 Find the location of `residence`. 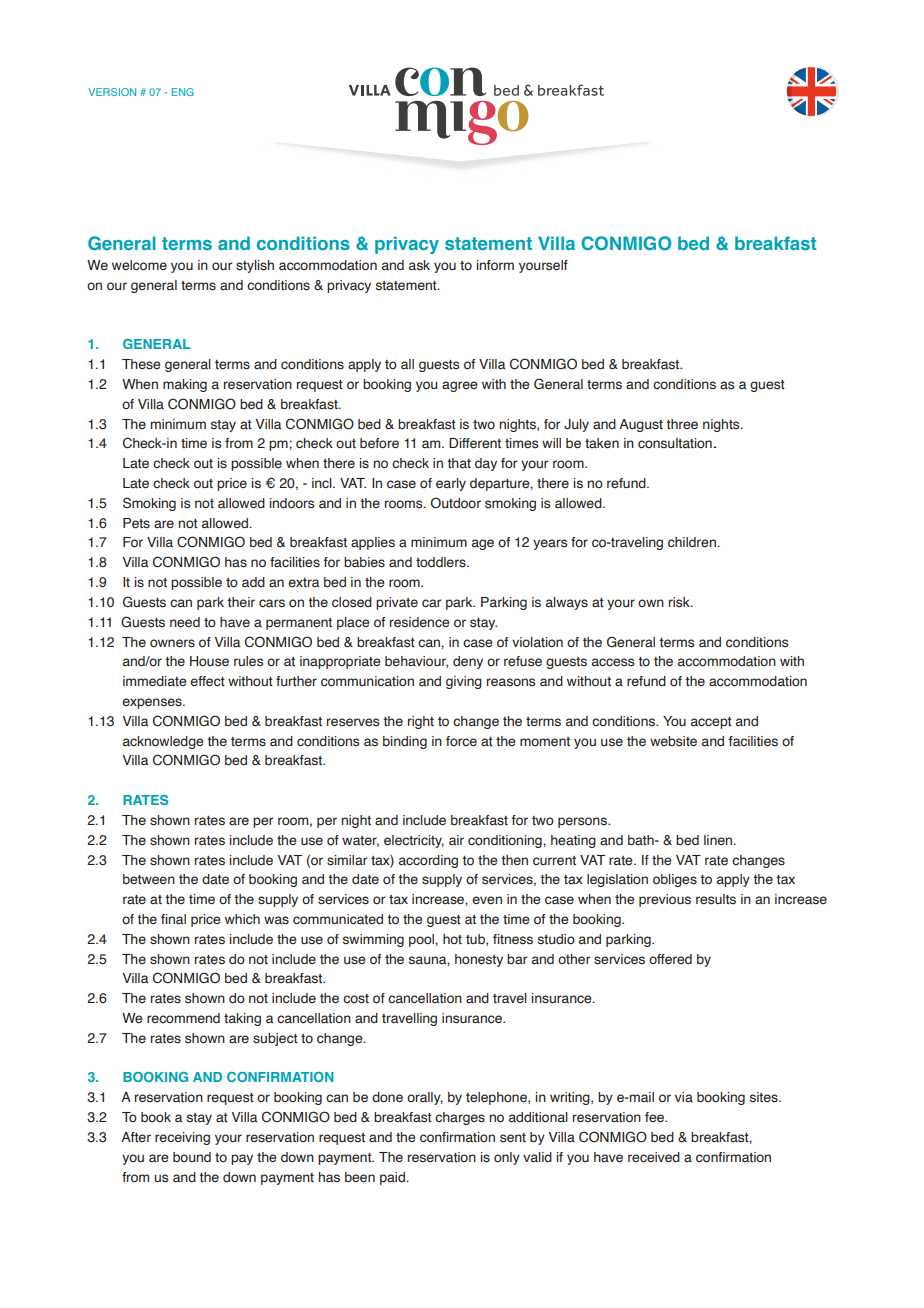

residence is located at coordinates (419, 622).
